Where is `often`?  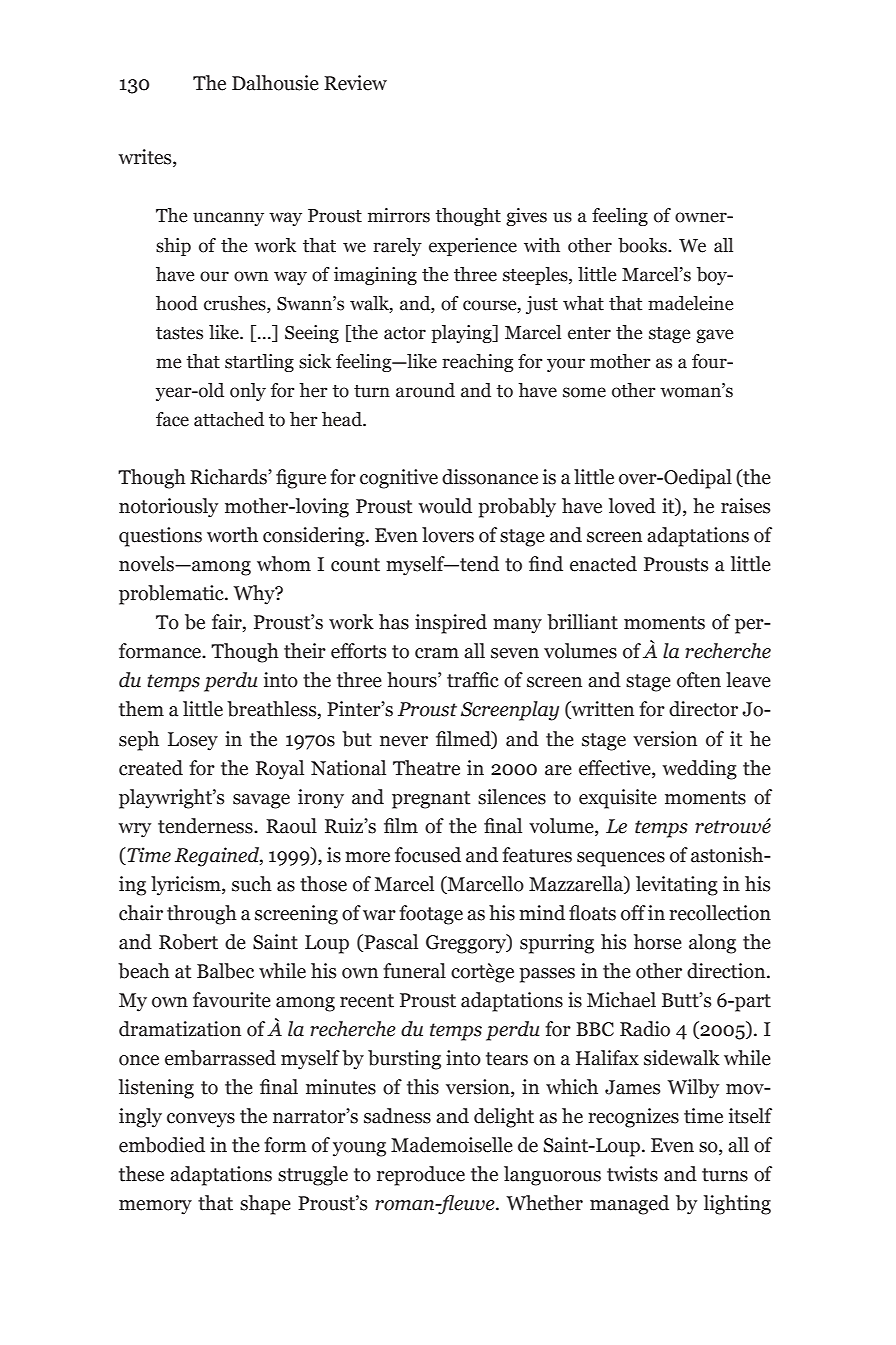 often is located at coordinates (699, 680).
